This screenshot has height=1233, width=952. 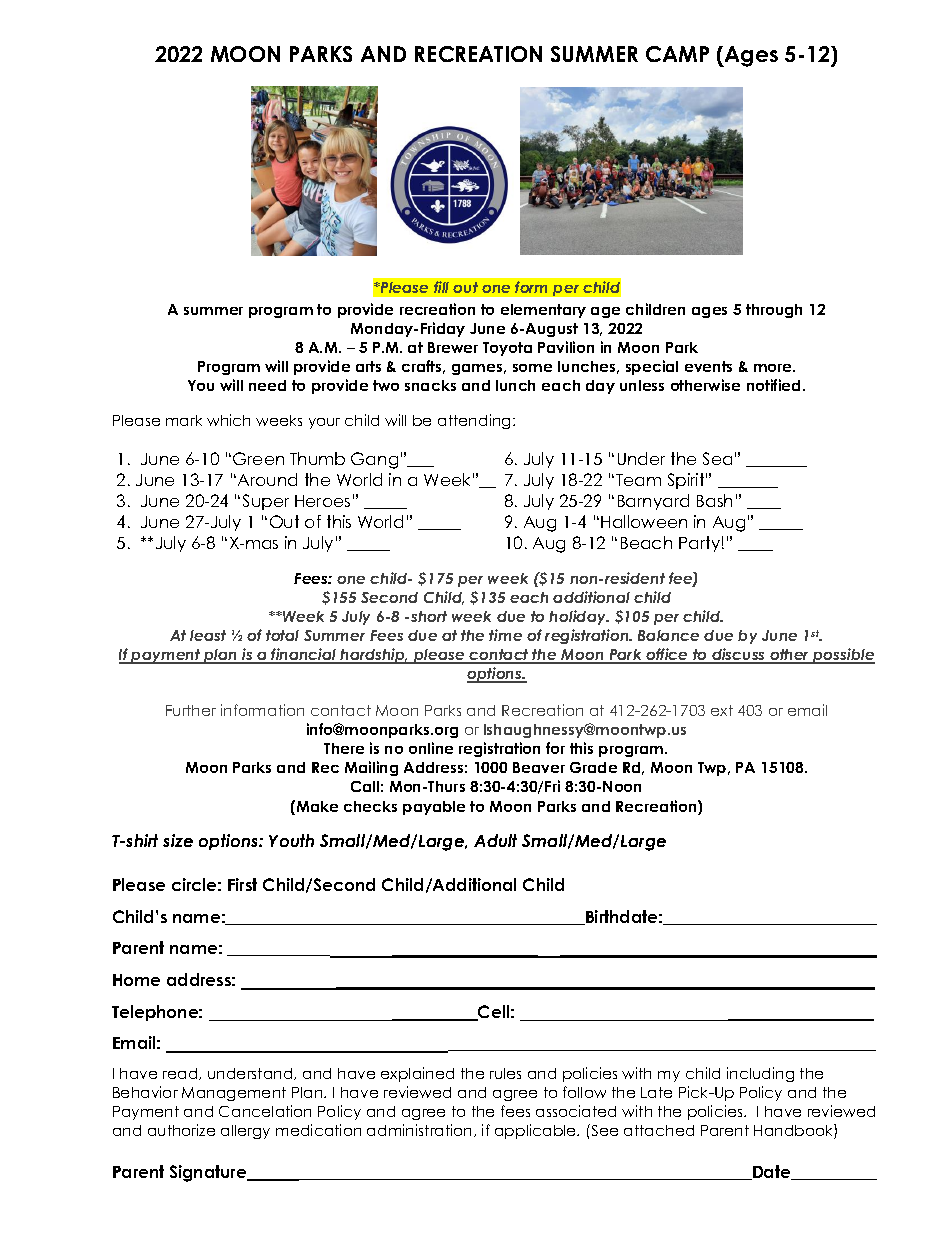 I want to click on which, so click(x=228, y=420).
